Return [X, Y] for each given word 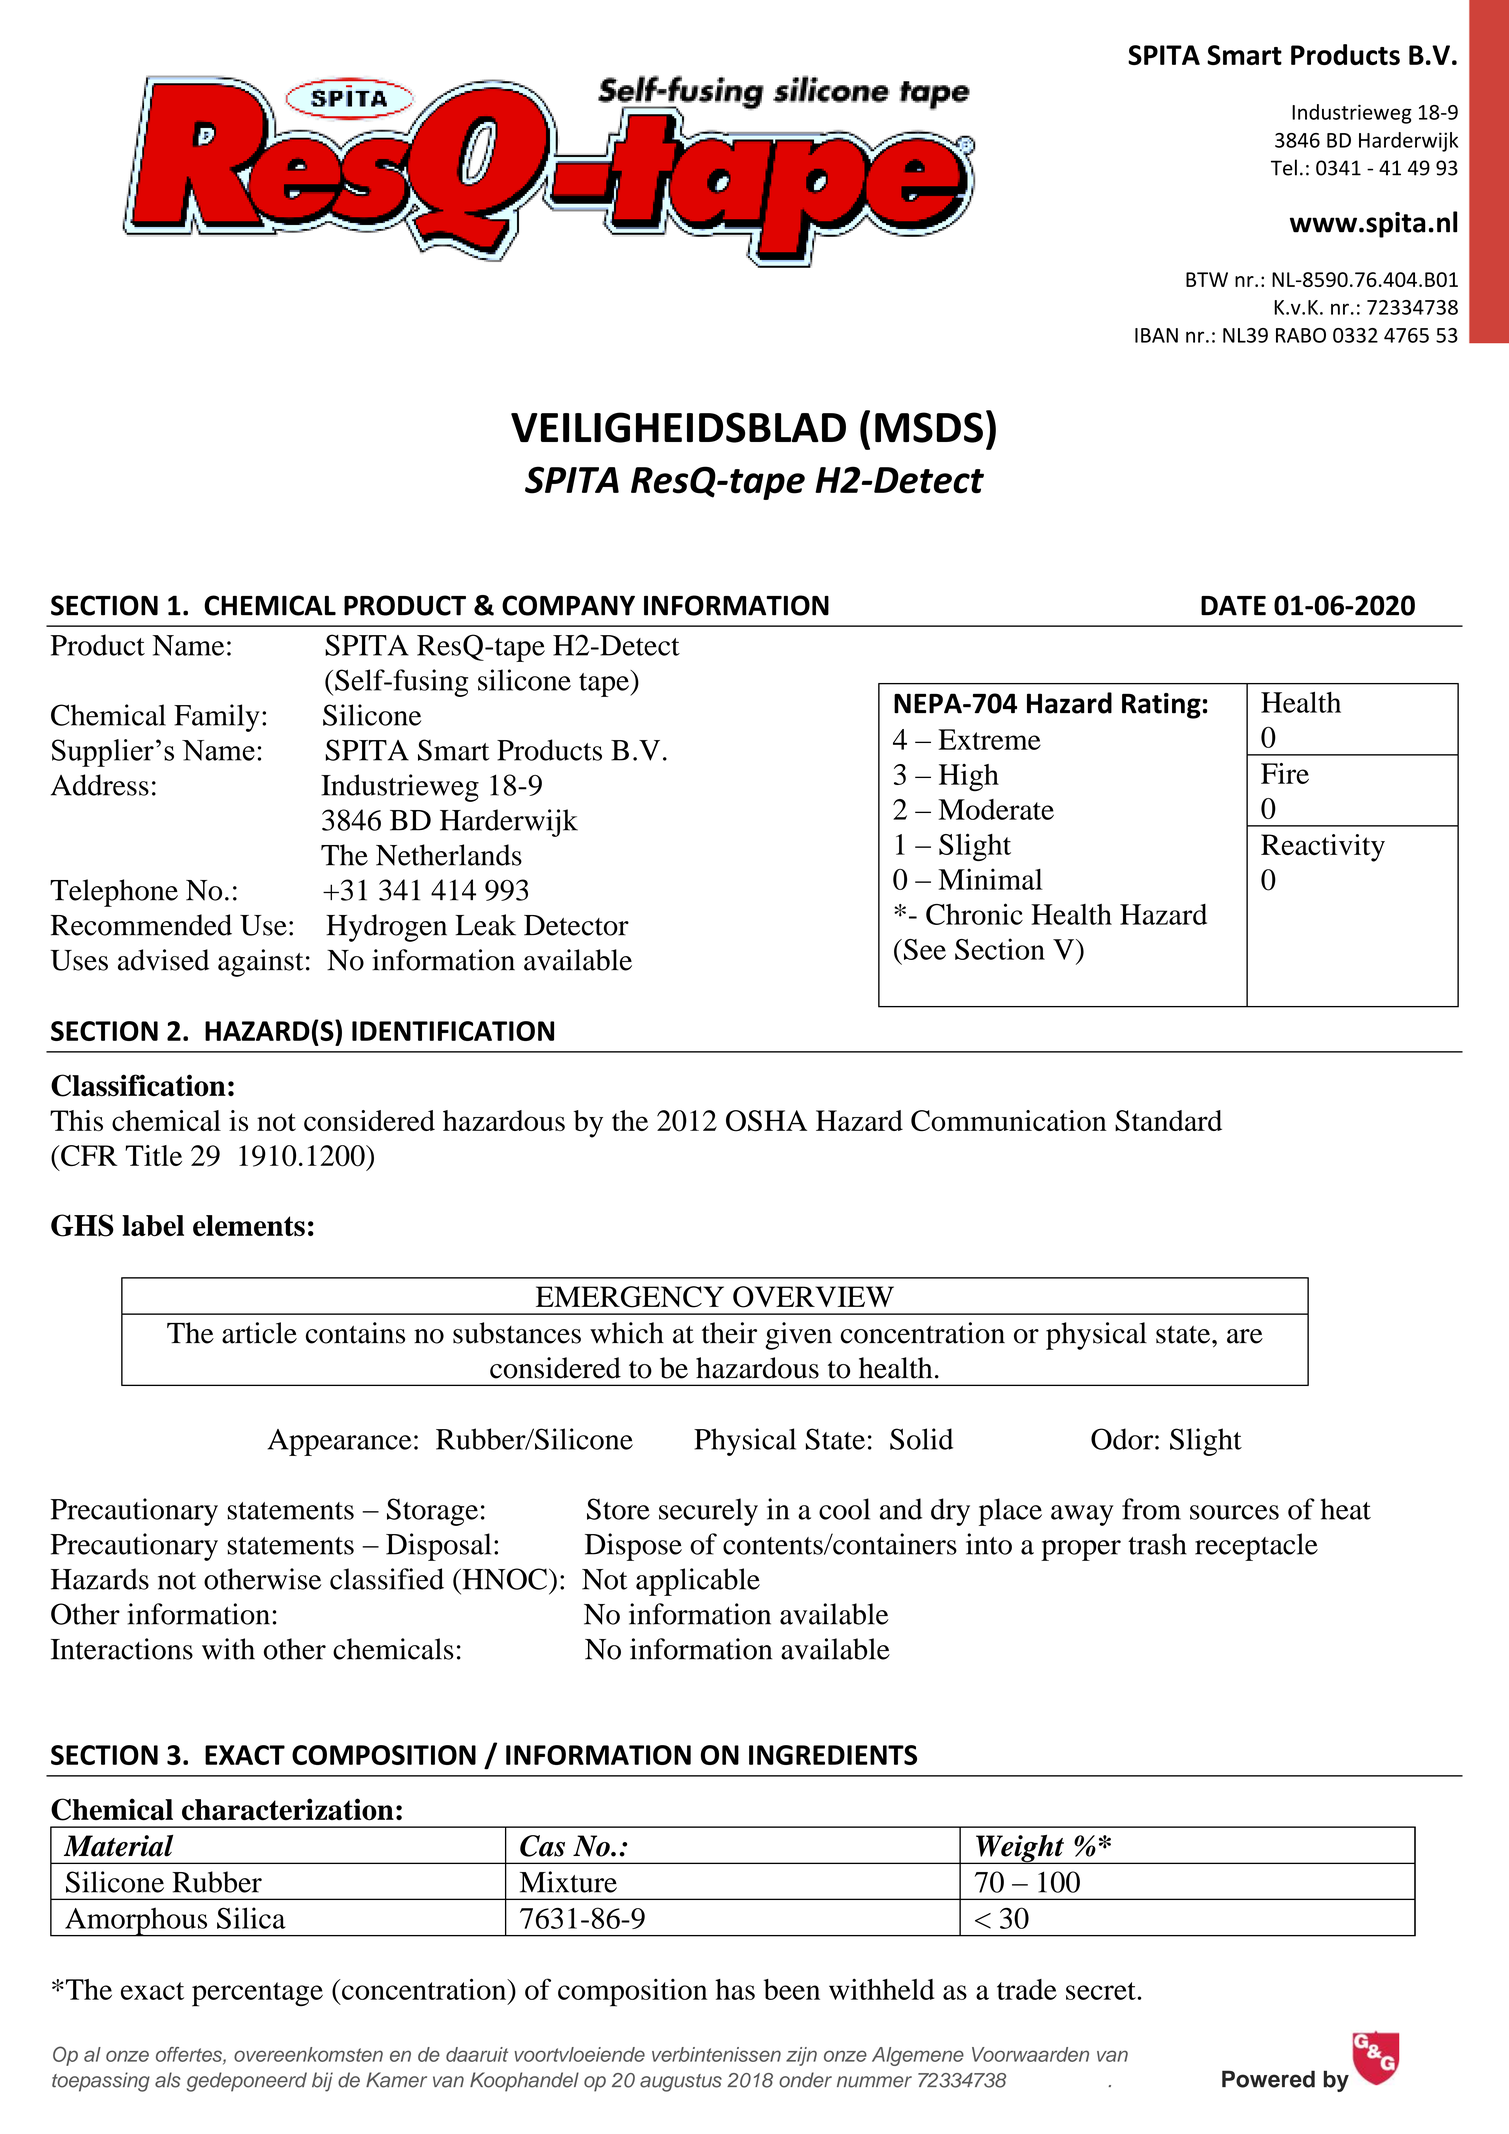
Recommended [141, 925]
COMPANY [568, 605]
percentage [257, 1994]
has [735, 1989]
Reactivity [1323, 848]
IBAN [1156, 335]
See [925, 949]
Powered [1268, 2079]
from [1151, 1509]
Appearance [340, 1442]
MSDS [929, 427]
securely [708, 1512]
